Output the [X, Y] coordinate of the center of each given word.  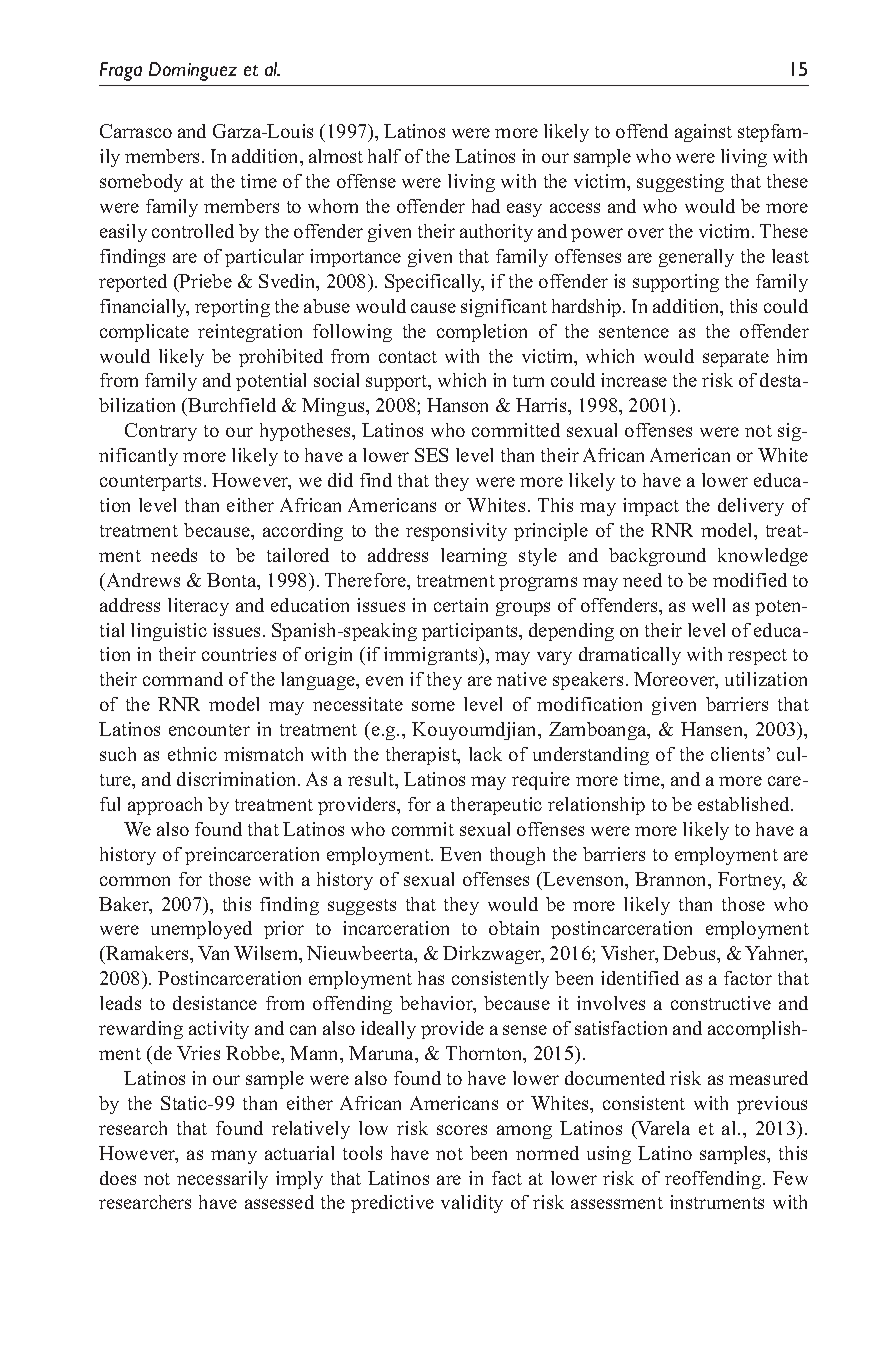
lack [485, 754]
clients [737, 754]
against [703, 133]
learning [474, 557]
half [384, 156]
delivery [751, 507]
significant [504, 308]
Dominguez [193, 71]
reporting [232, 308]
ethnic [192, 754]
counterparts [150, 483]
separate [736, 359]
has [431, 978]
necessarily [222, 1180]
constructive [721, 1003]
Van [213, 953]
